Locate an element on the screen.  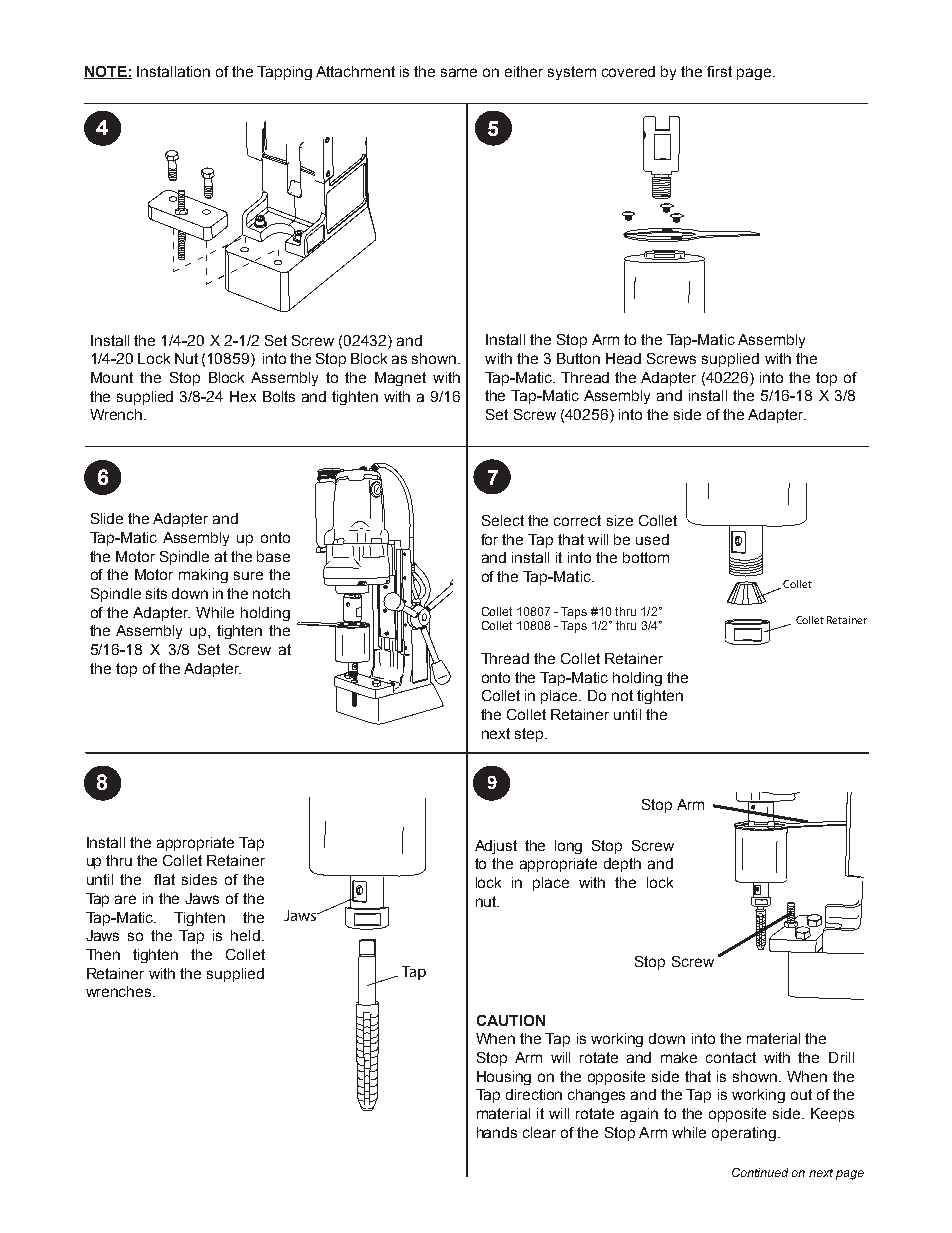
NOTE is located at coordinates (106, 72).
